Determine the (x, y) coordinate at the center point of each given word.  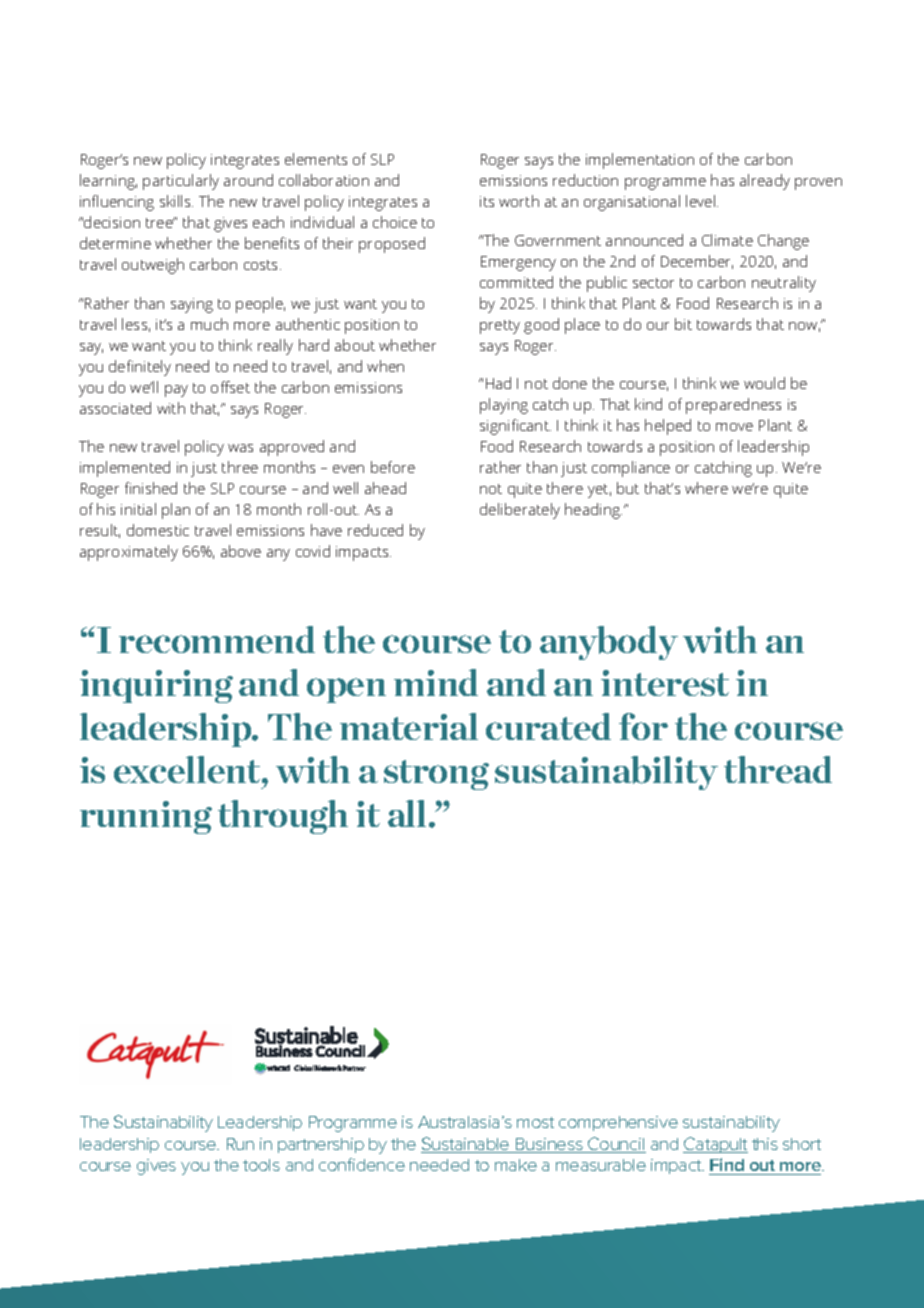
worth (519, 201)
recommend (217, 639)
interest (665, 683)
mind (436, 682)
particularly (181, 182)
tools (261, 1165)
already (765, 182)
